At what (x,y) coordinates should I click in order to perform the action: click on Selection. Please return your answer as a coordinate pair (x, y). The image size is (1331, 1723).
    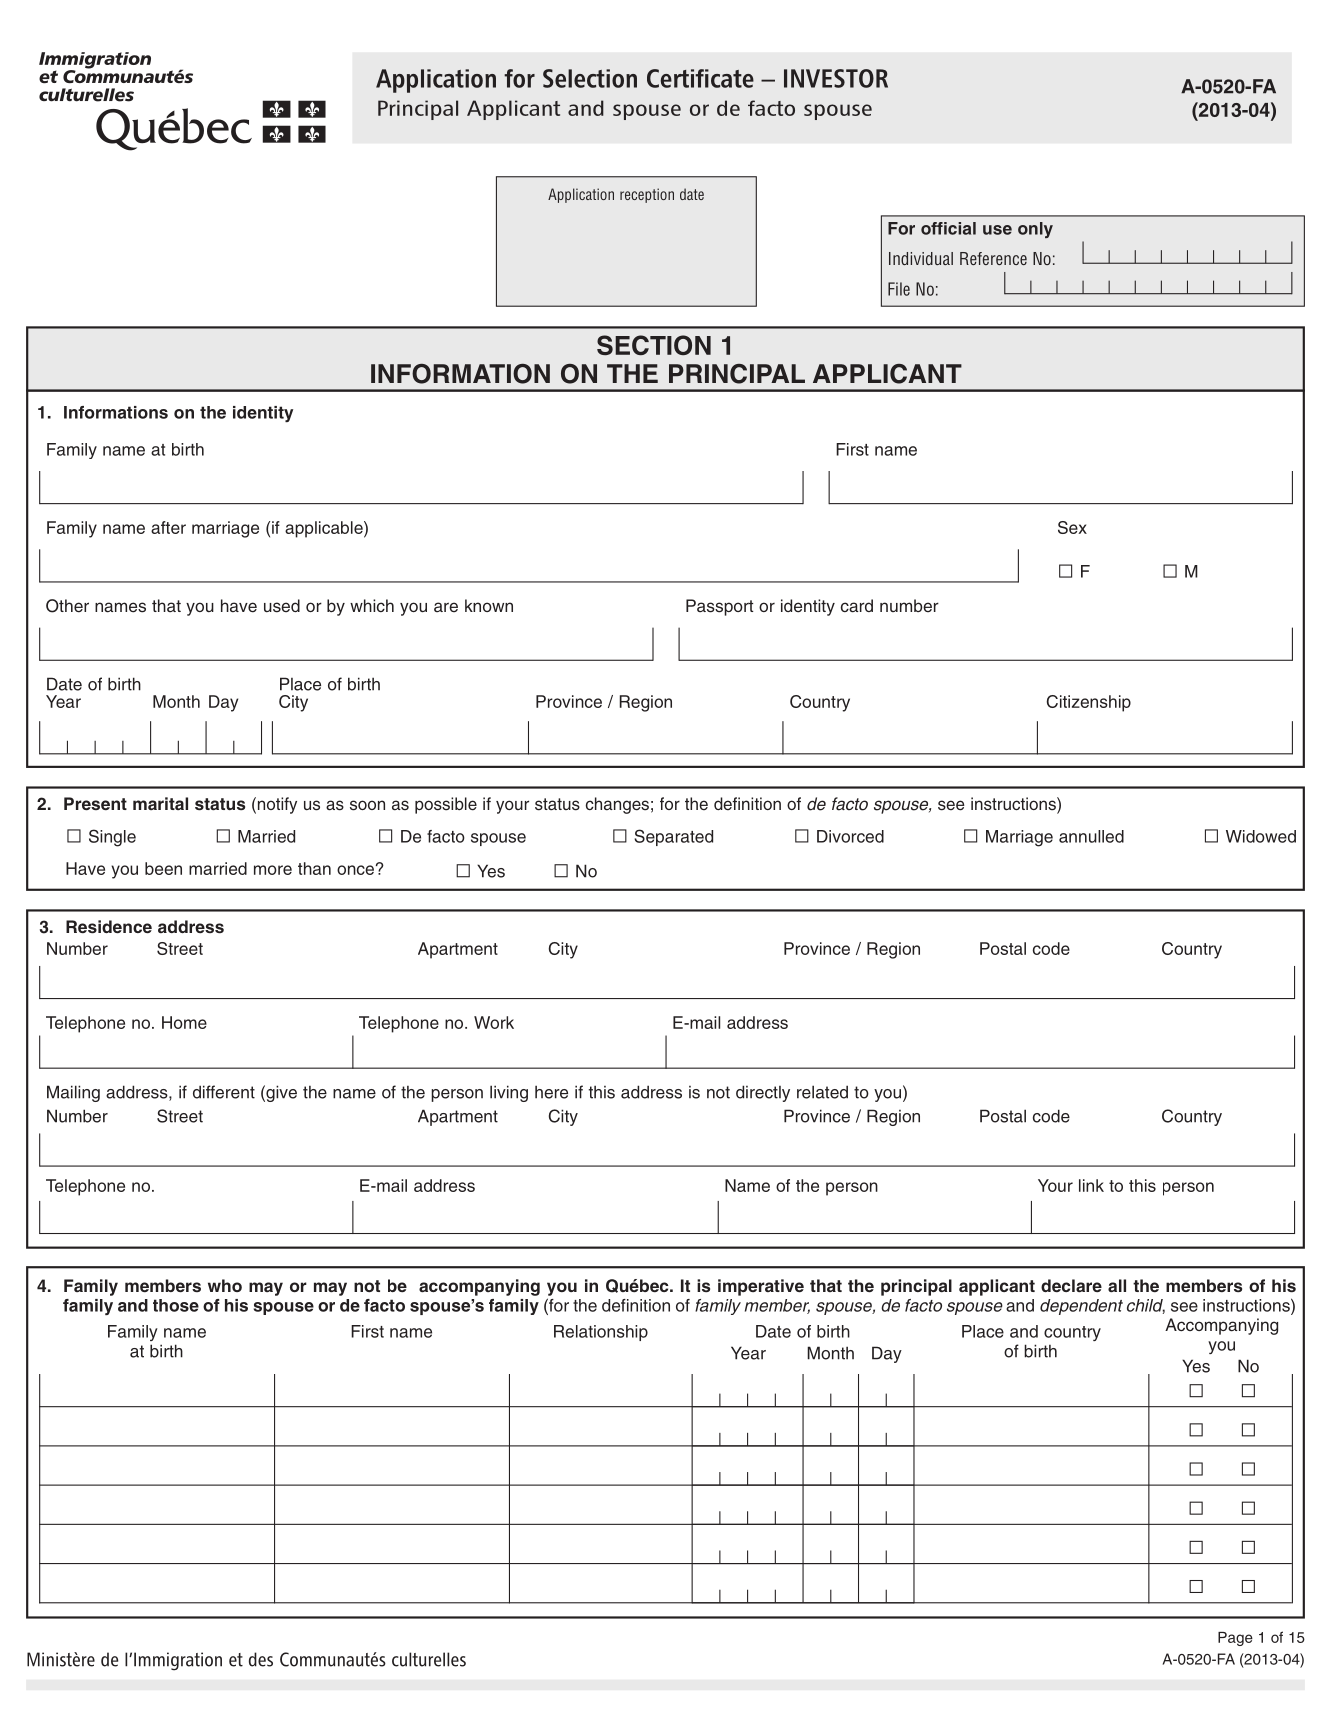
    Looking at the image, I should click on (590, 78).
